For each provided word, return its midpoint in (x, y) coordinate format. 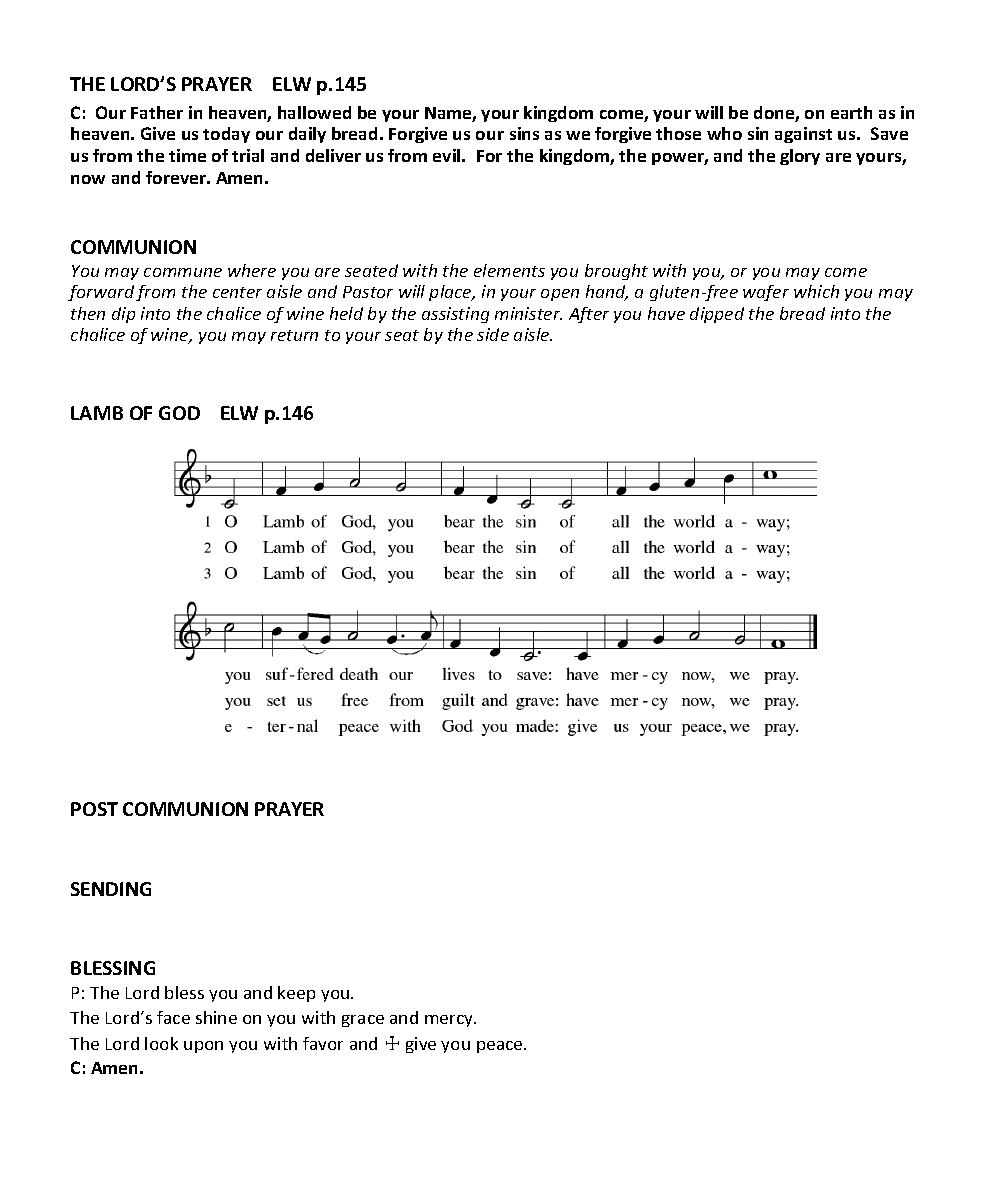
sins (524, 133)
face (173, 1017)
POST (94, 809)
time (187, 155)
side (493, 334)
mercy (450, 1021)
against (803, 135)
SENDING (111, 889)
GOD (179, 413)
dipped (717, 315)
